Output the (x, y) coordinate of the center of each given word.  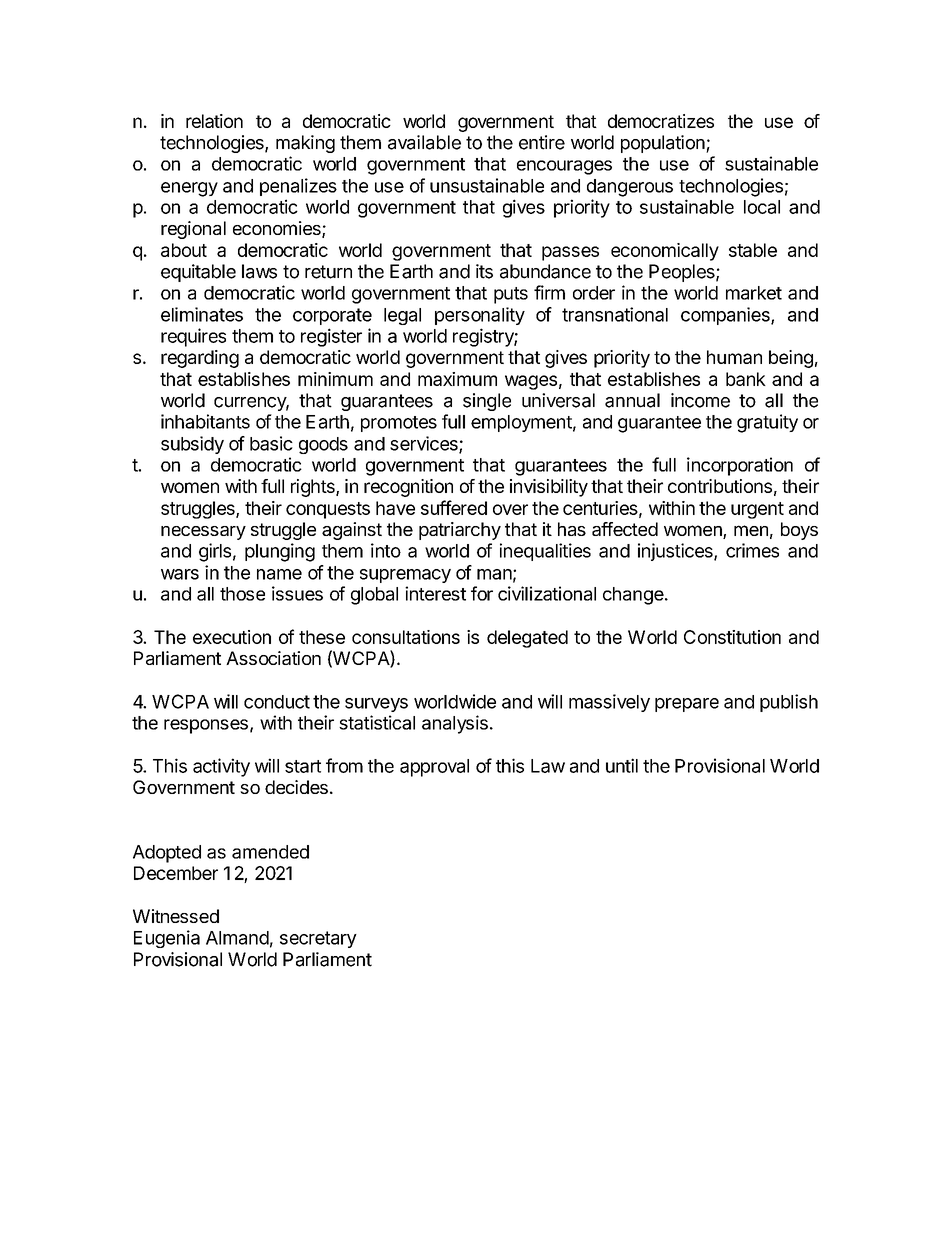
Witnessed (176, 916)
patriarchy (460, 531)
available (424, 142)
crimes (752, 550)
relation (214, 121)
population (663, 144)
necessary (203, 533)
